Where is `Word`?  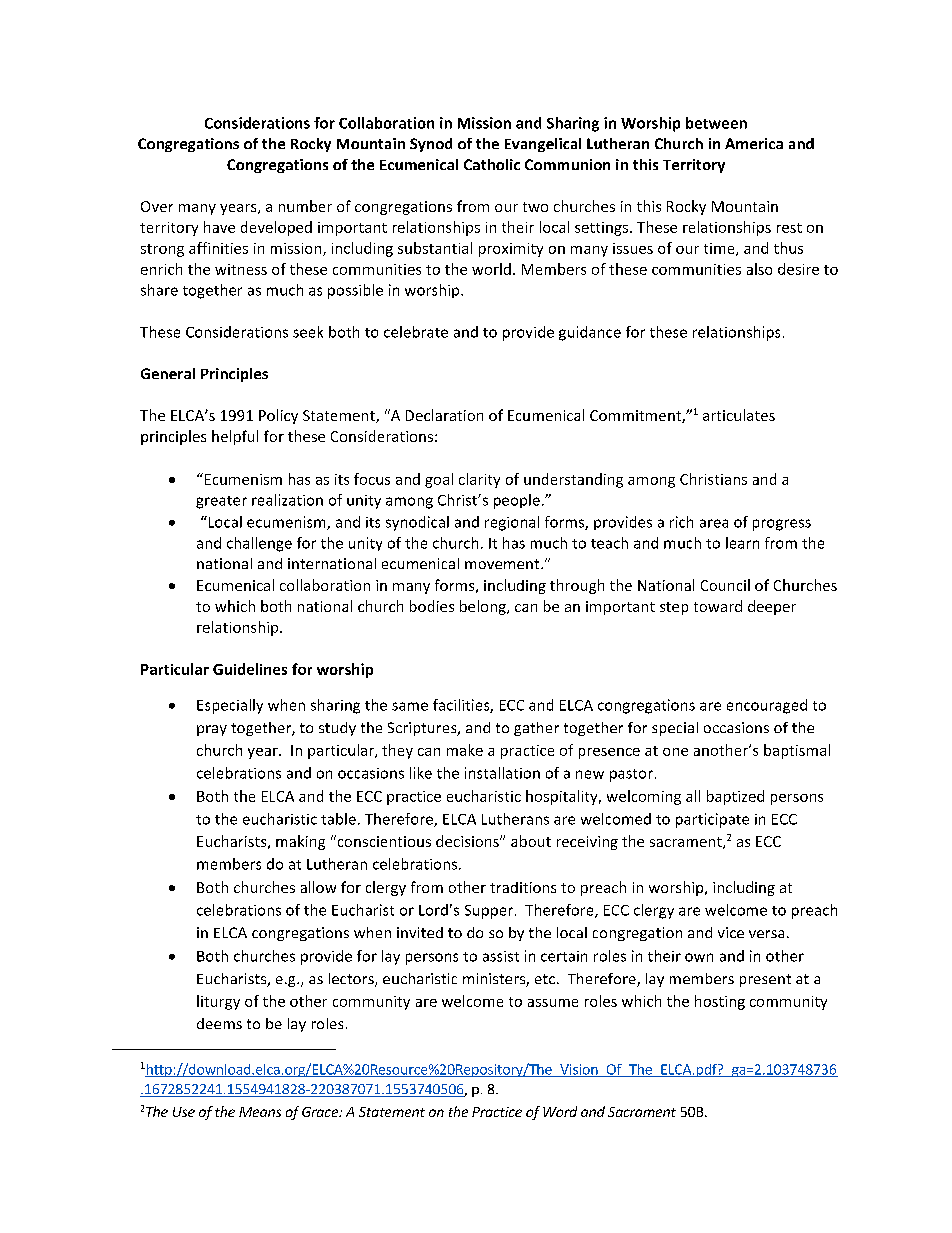
Word is located at coordinates (560, 1111).
